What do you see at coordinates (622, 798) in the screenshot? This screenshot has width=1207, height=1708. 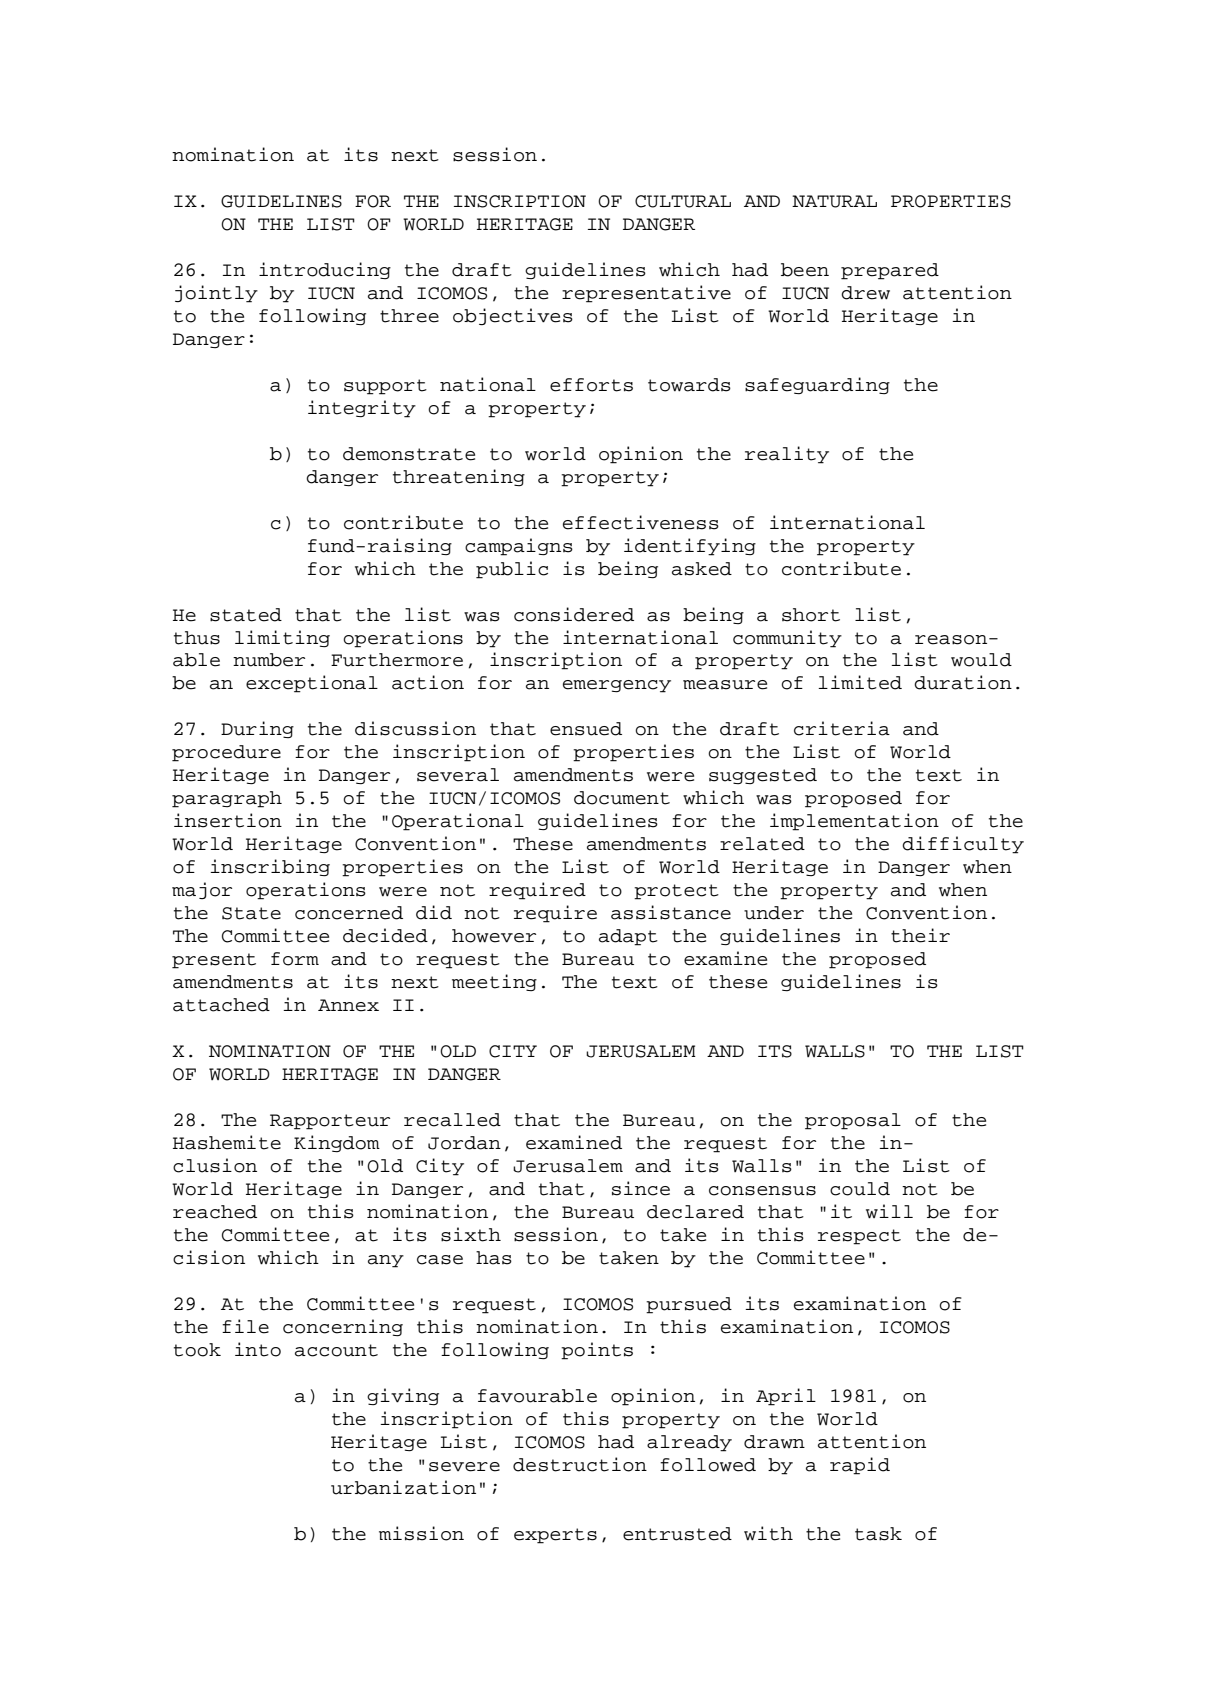 I see `document` at bounding box center [622, 798].
